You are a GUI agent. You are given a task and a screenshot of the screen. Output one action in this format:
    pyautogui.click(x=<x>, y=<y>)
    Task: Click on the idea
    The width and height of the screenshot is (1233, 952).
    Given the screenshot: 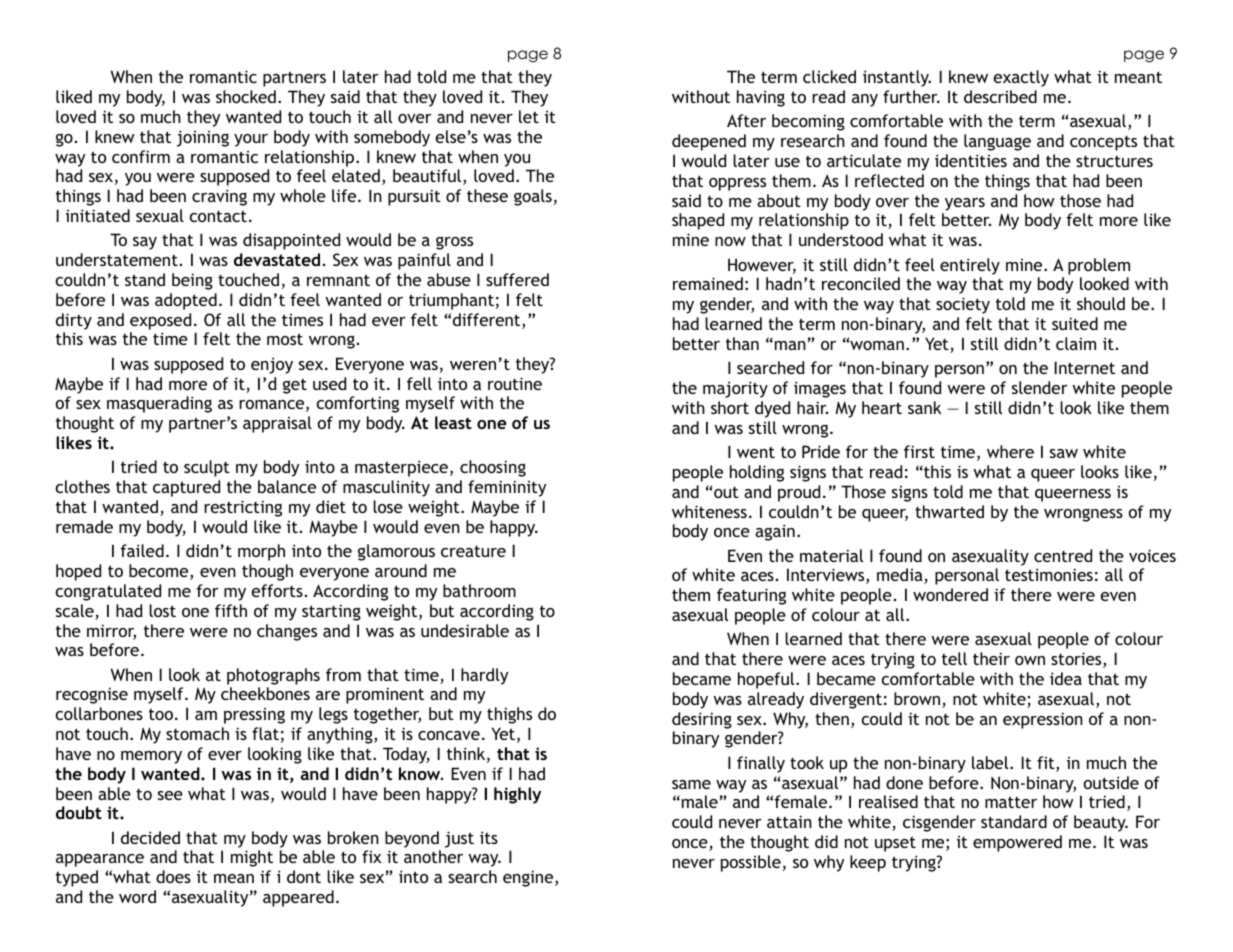 What is the action you would take?
    pyautogui.click(x=1066, y=678)
